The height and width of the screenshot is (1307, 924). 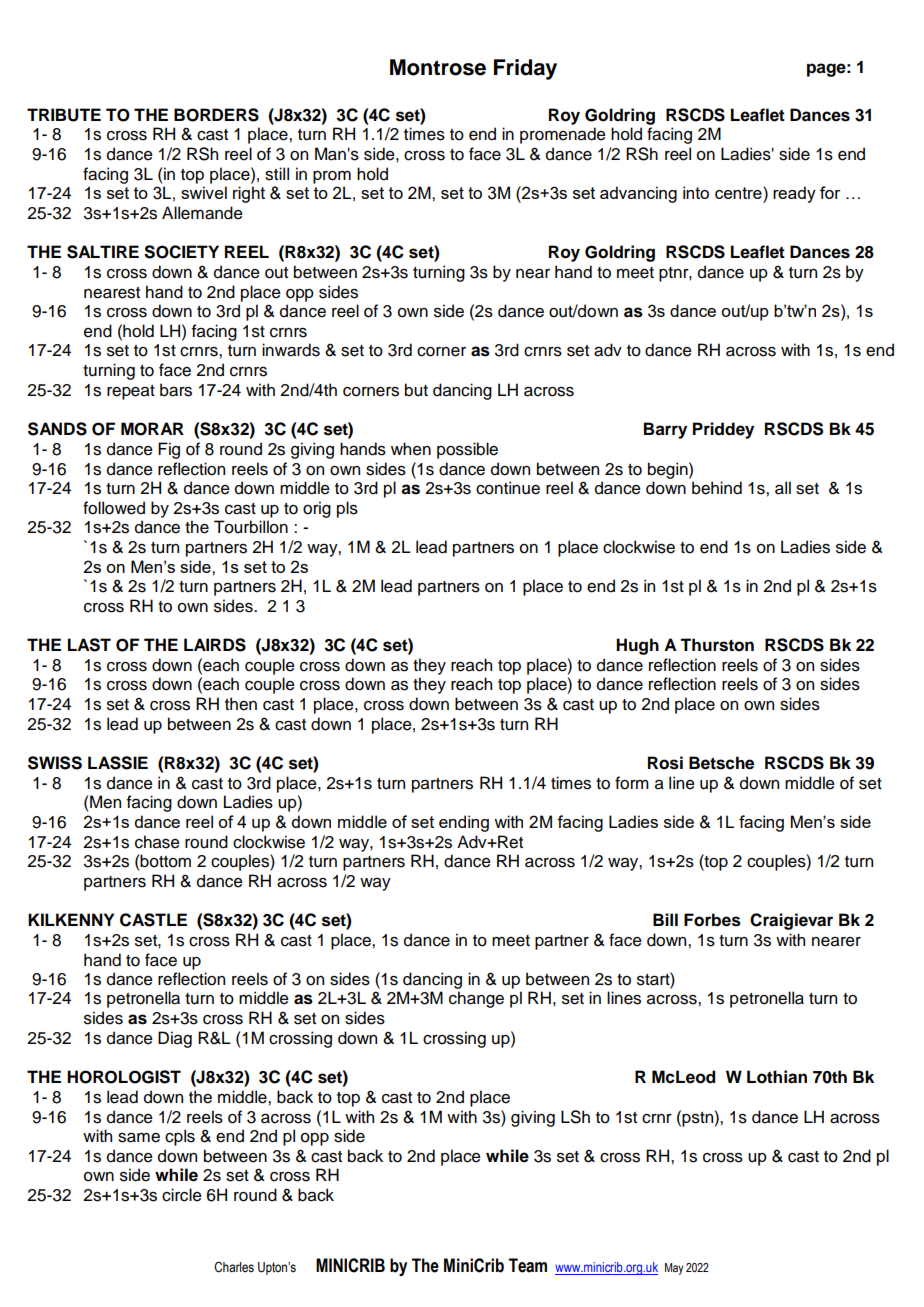 I want to click on Forbes, so click(x=712, y=920).
